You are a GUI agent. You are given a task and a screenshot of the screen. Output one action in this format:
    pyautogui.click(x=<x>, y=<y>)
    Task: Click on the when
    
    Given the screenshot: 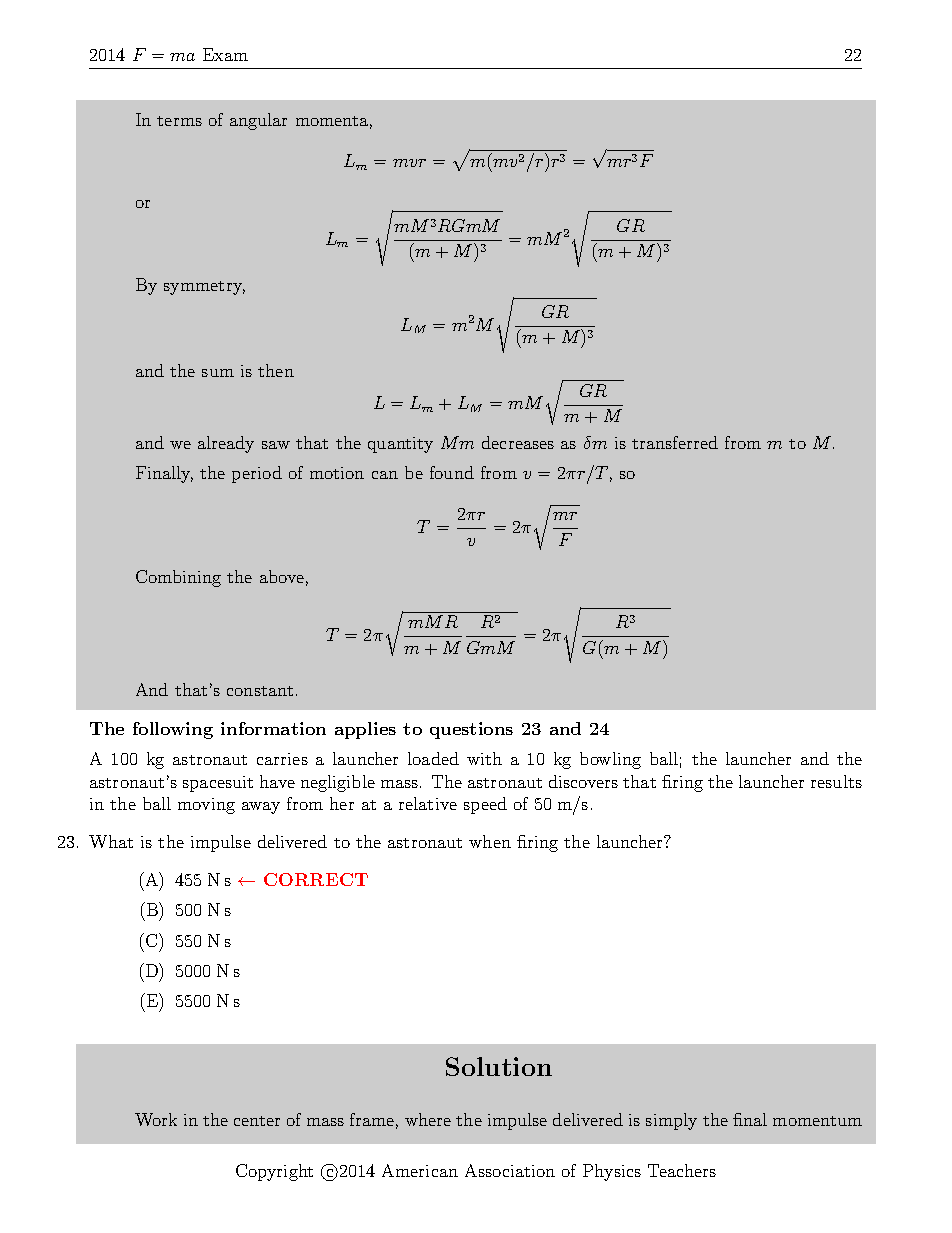 What is the action you would take?
    pyautogui.click(x=490, y=841)
